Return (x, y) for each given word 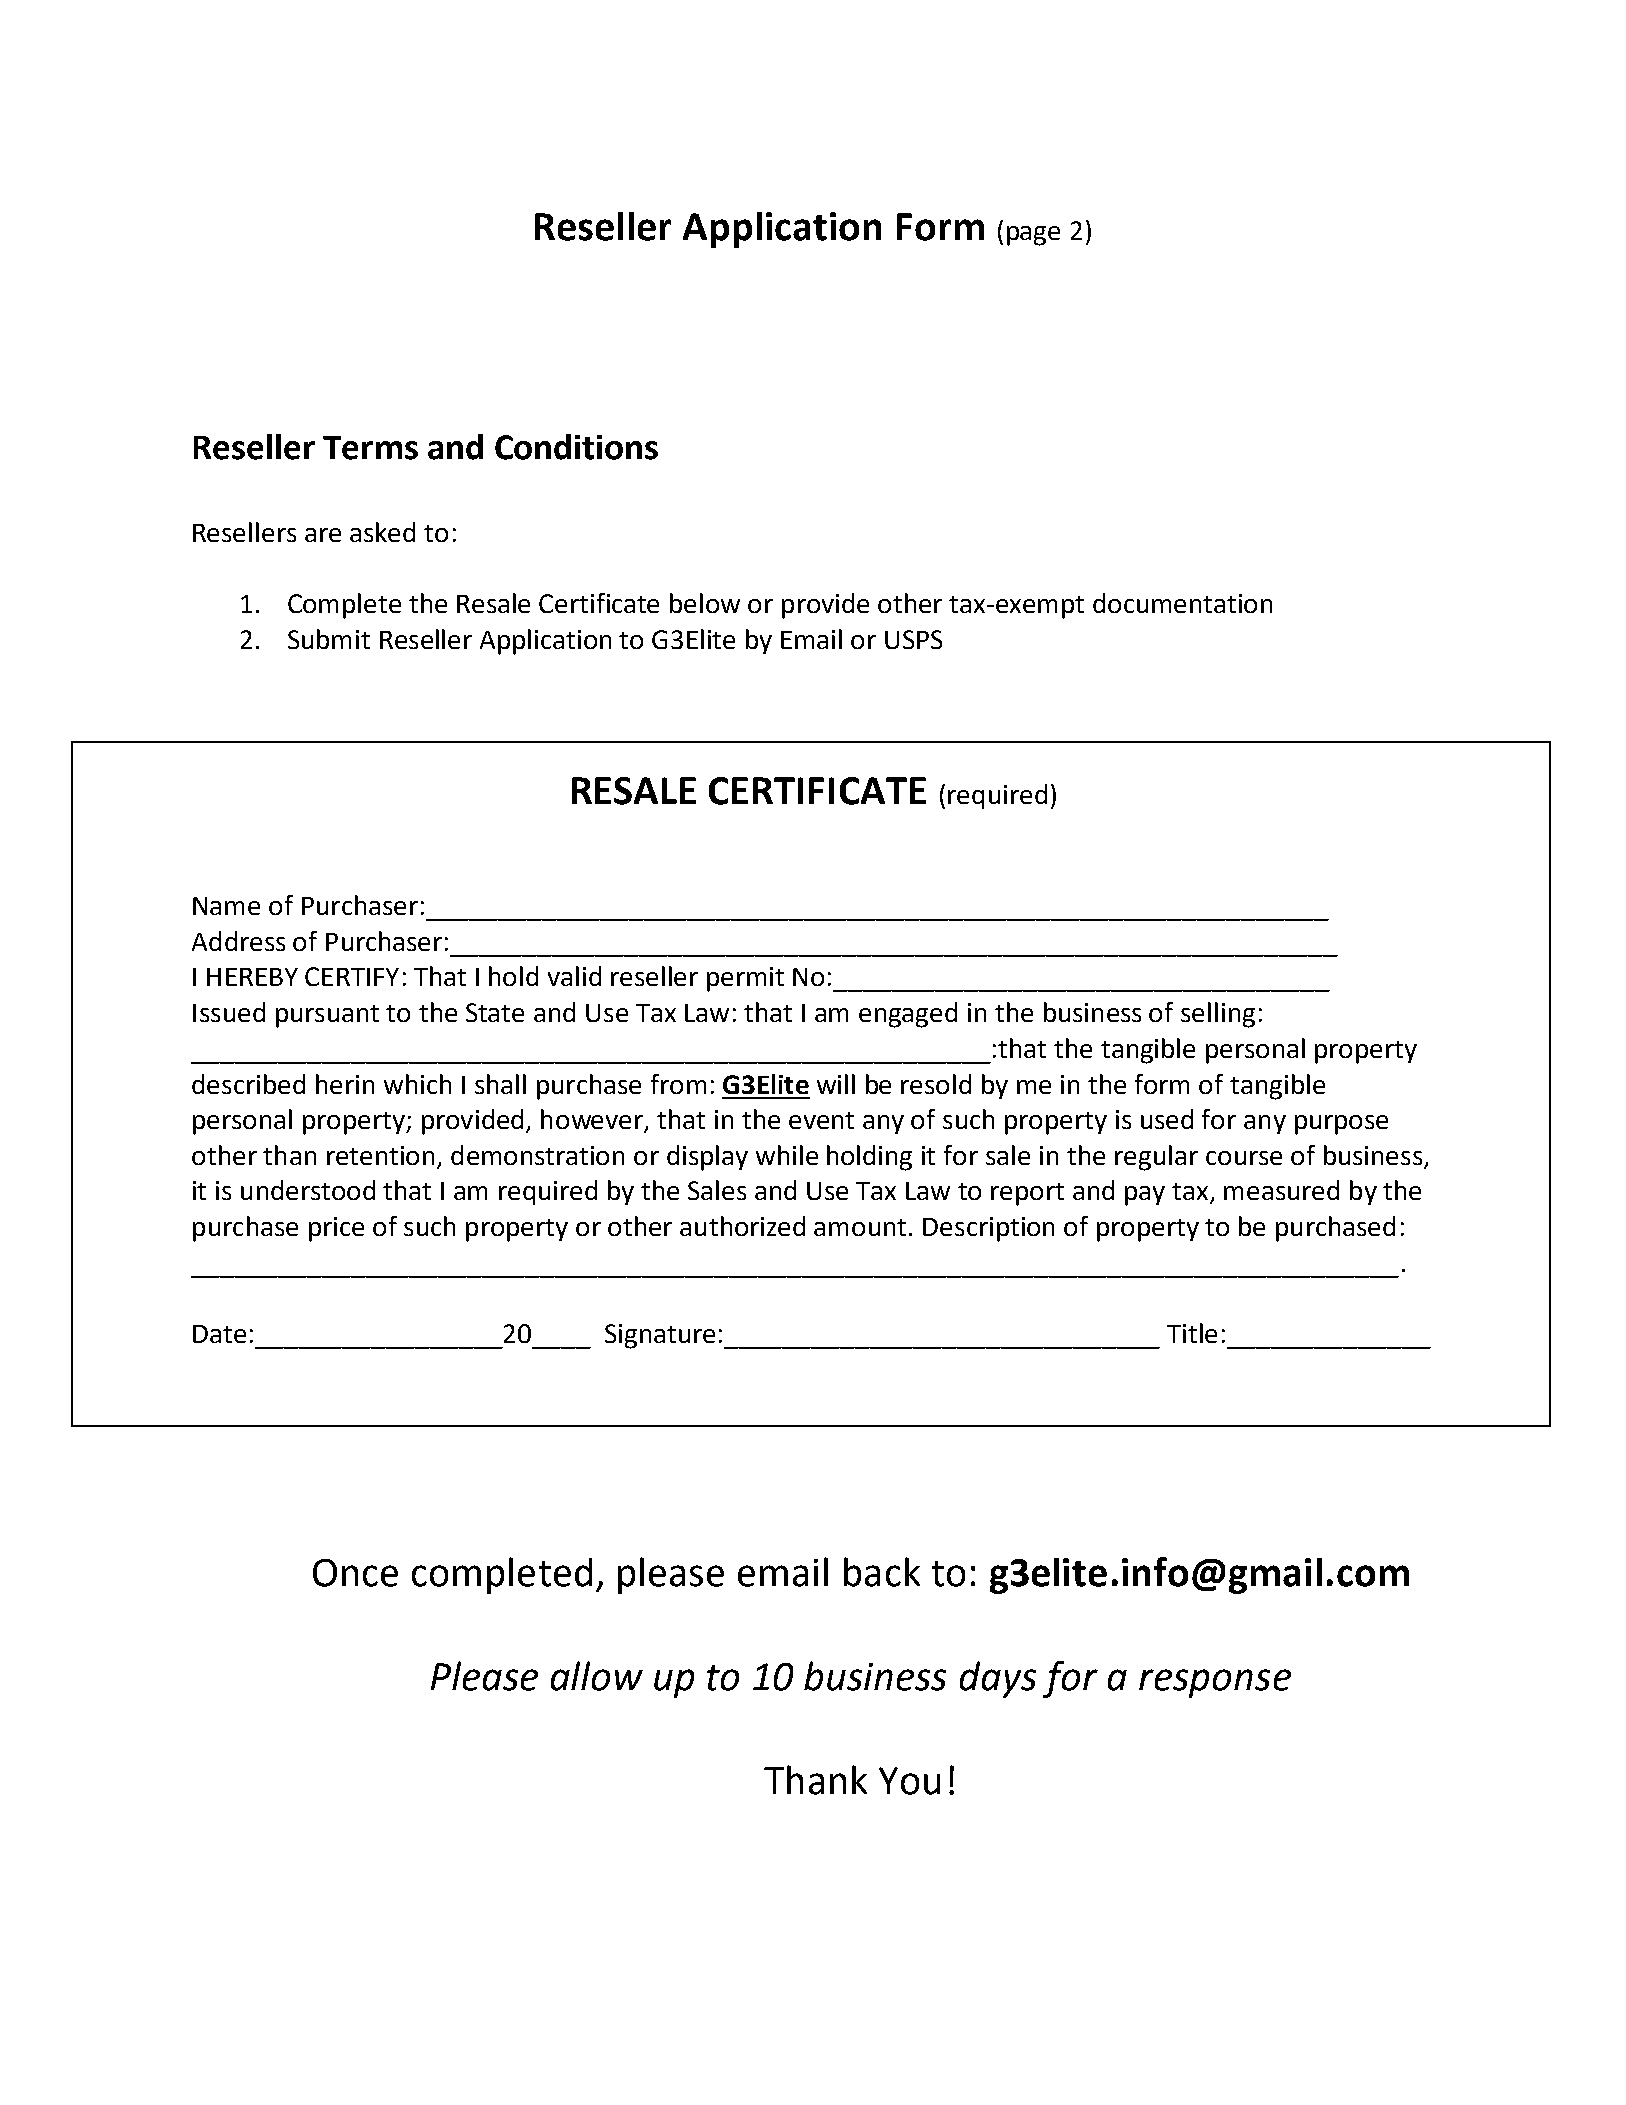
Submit (329, 639)
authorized (742, 1226)
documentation (1182, 603)
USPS (913, 639)
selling (1218, 1015)
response (1215, 1683)
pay (1145, 1196)
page (1033, 236)
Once (355, 1573)
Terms (370, 448)
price (336, 1229)
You (909, 1781)
